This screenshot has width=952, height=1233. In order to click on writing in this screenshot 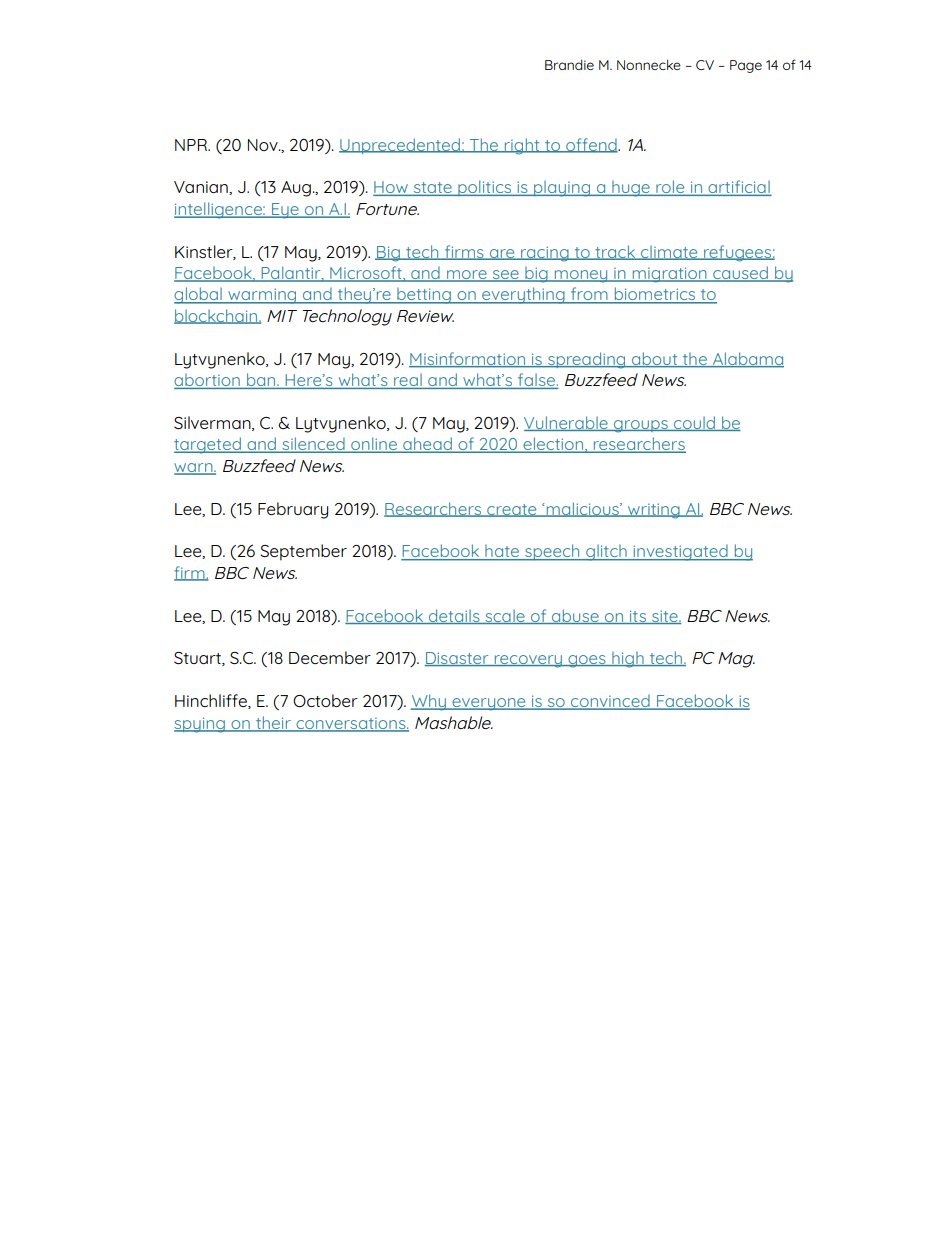, I will do `click(654, 511)`.
